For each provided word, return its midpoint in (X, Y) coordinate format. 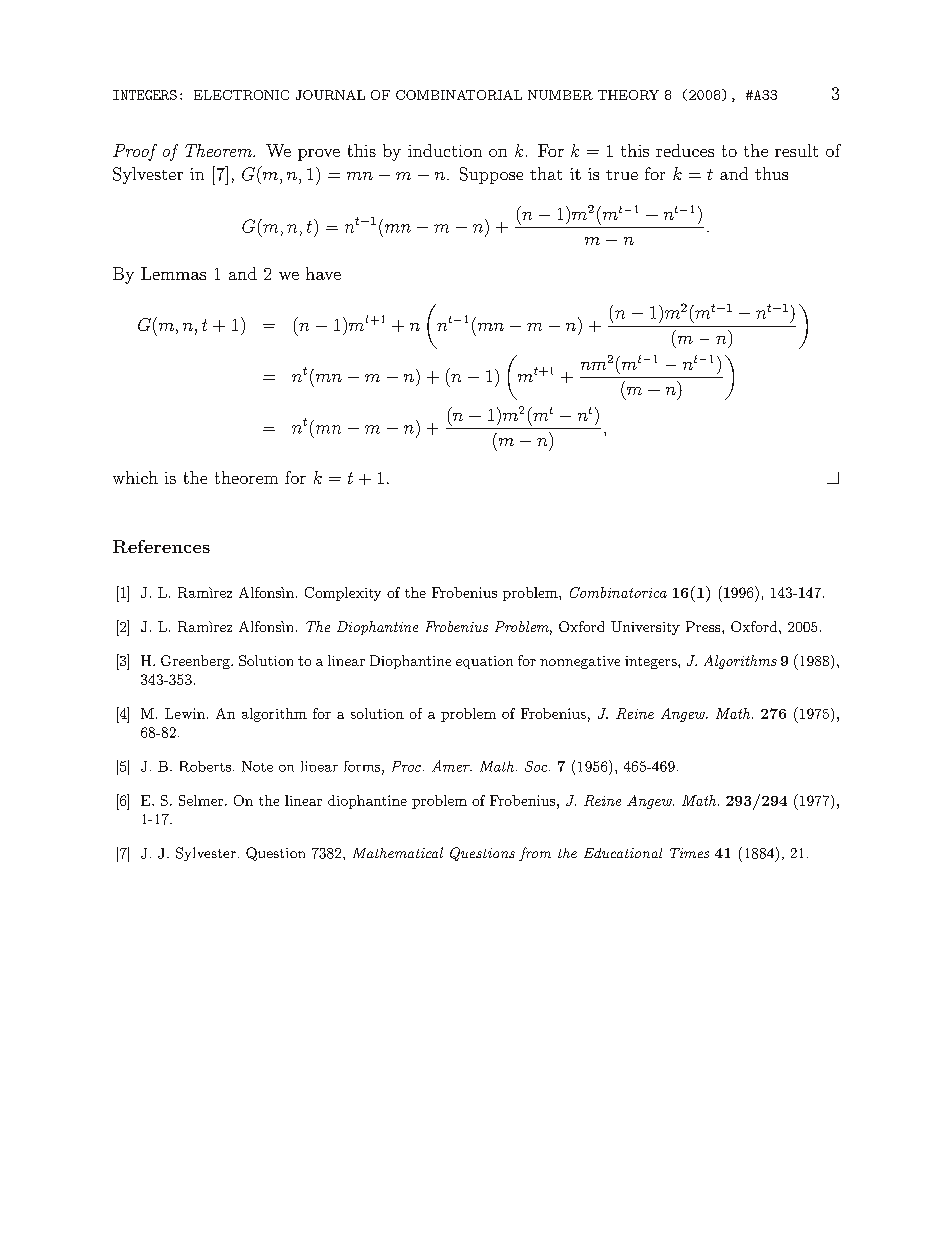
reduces (685, 150)
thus (771, 173)
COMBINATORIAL (459, 95)
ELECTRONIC (241, 95)
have (323, 273)
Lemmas (173, 273)
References (161, 546)
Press (704, 626)
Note (257, 766)
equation (484, 662)
